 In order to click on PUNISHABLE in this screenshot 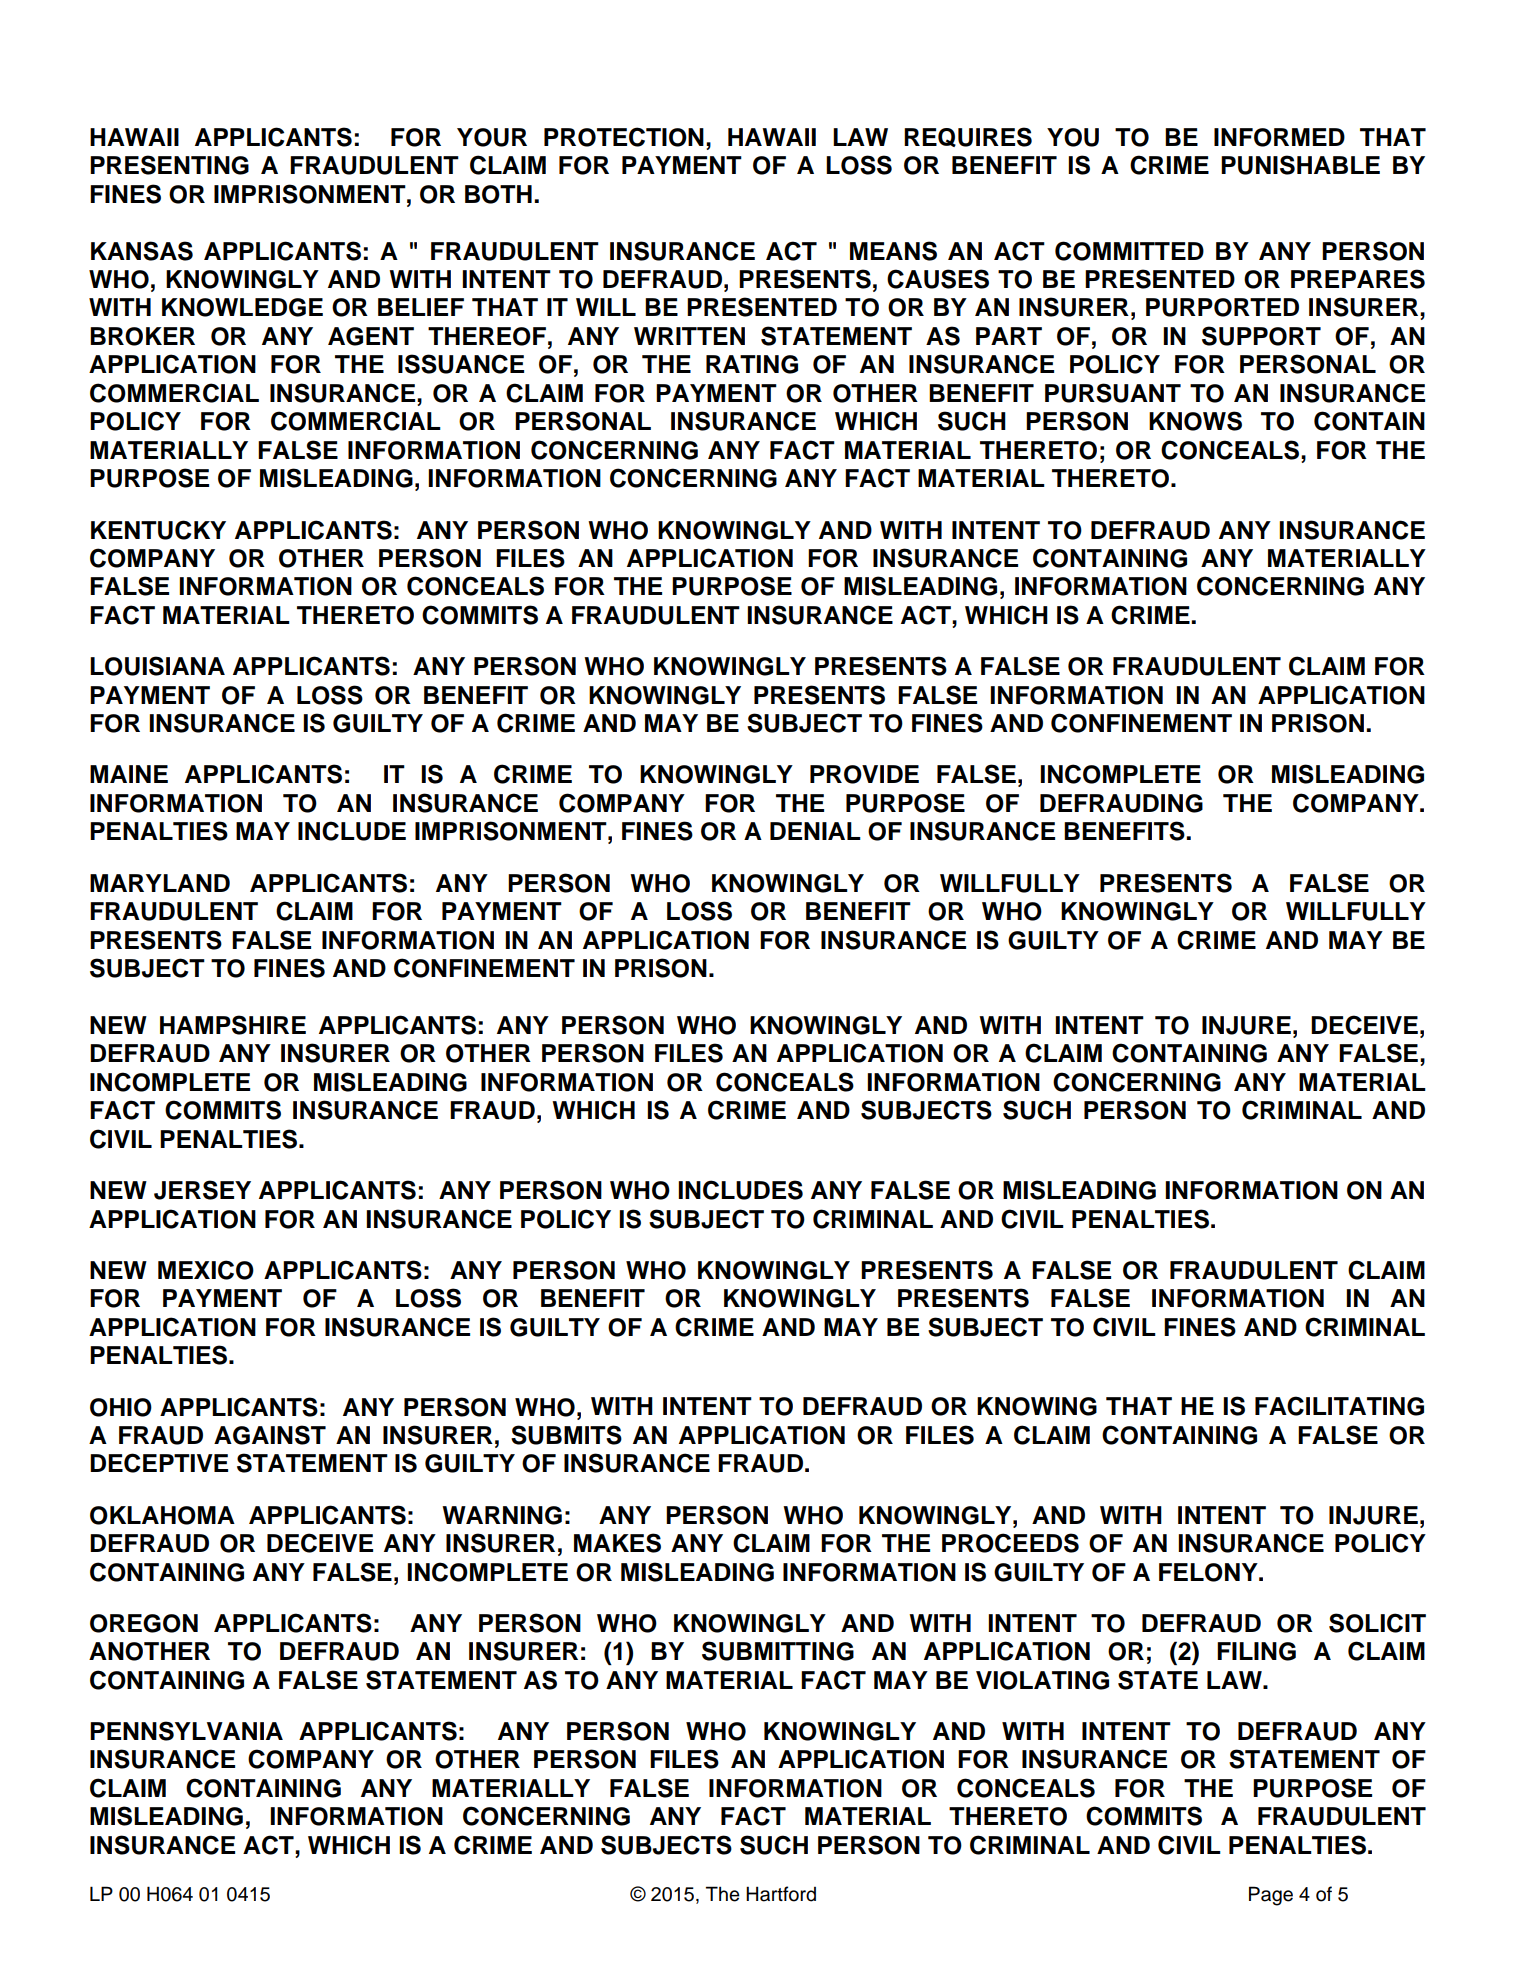, I will do `click(1300, 165)`.
